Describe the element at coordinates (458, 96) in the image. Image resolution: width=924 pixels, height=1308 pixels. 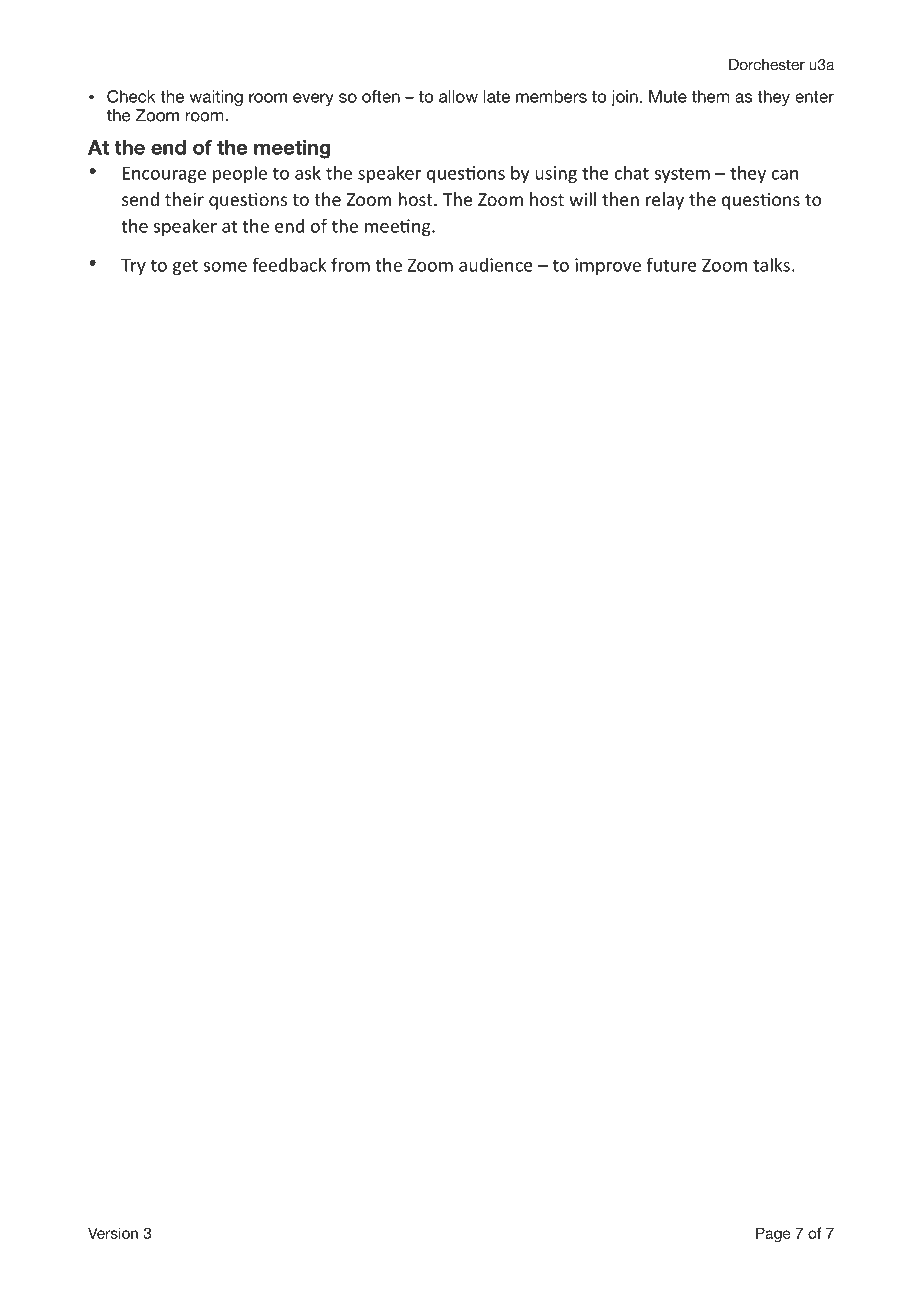
I see `allow` at that location.
